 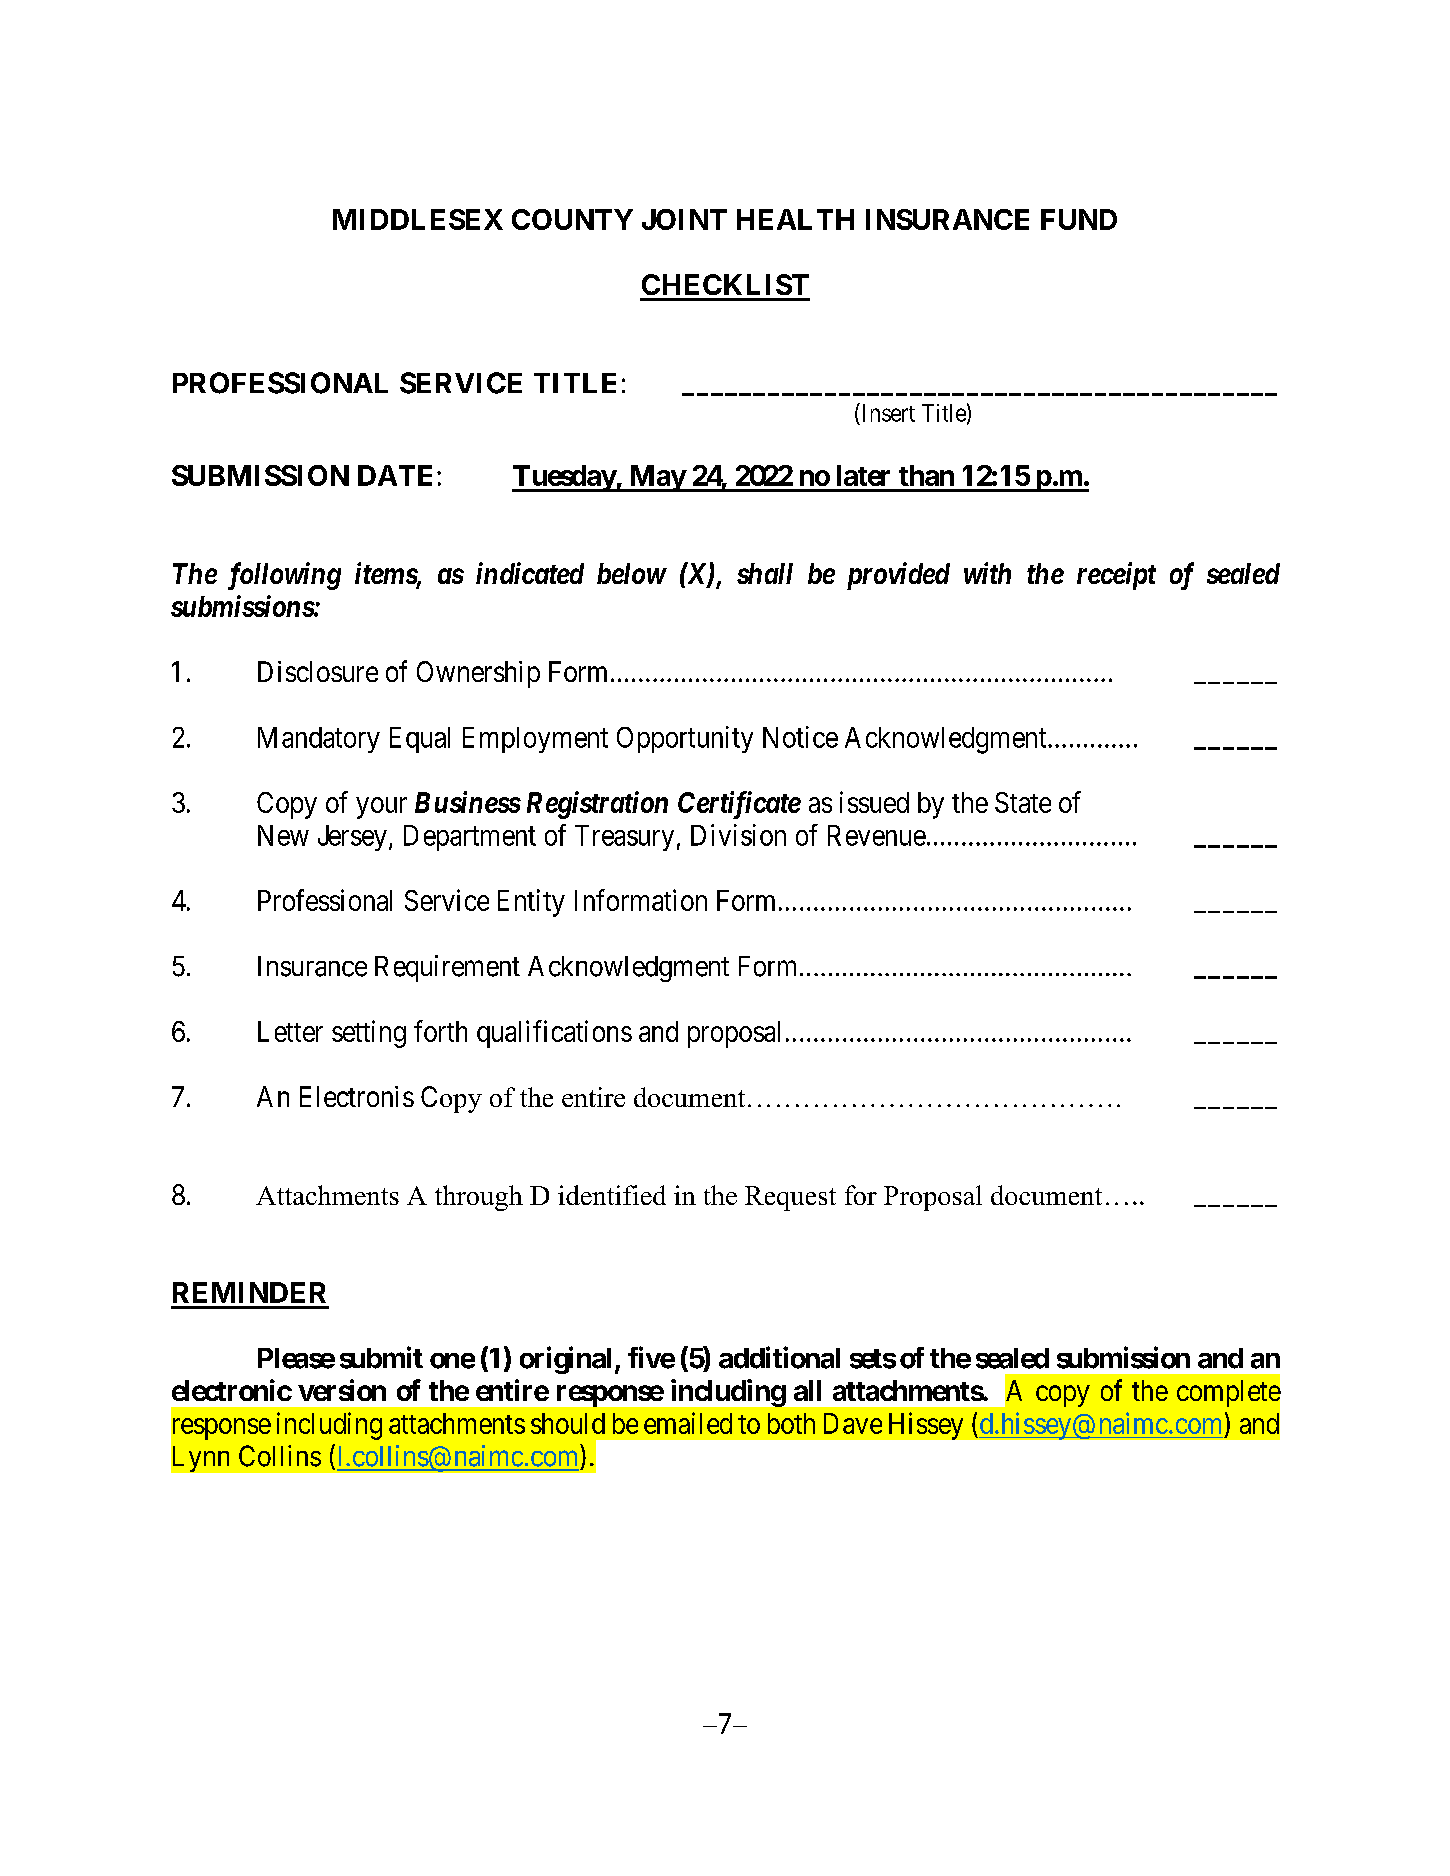 I want to click on JOINT, so click(x=684, y=219).
